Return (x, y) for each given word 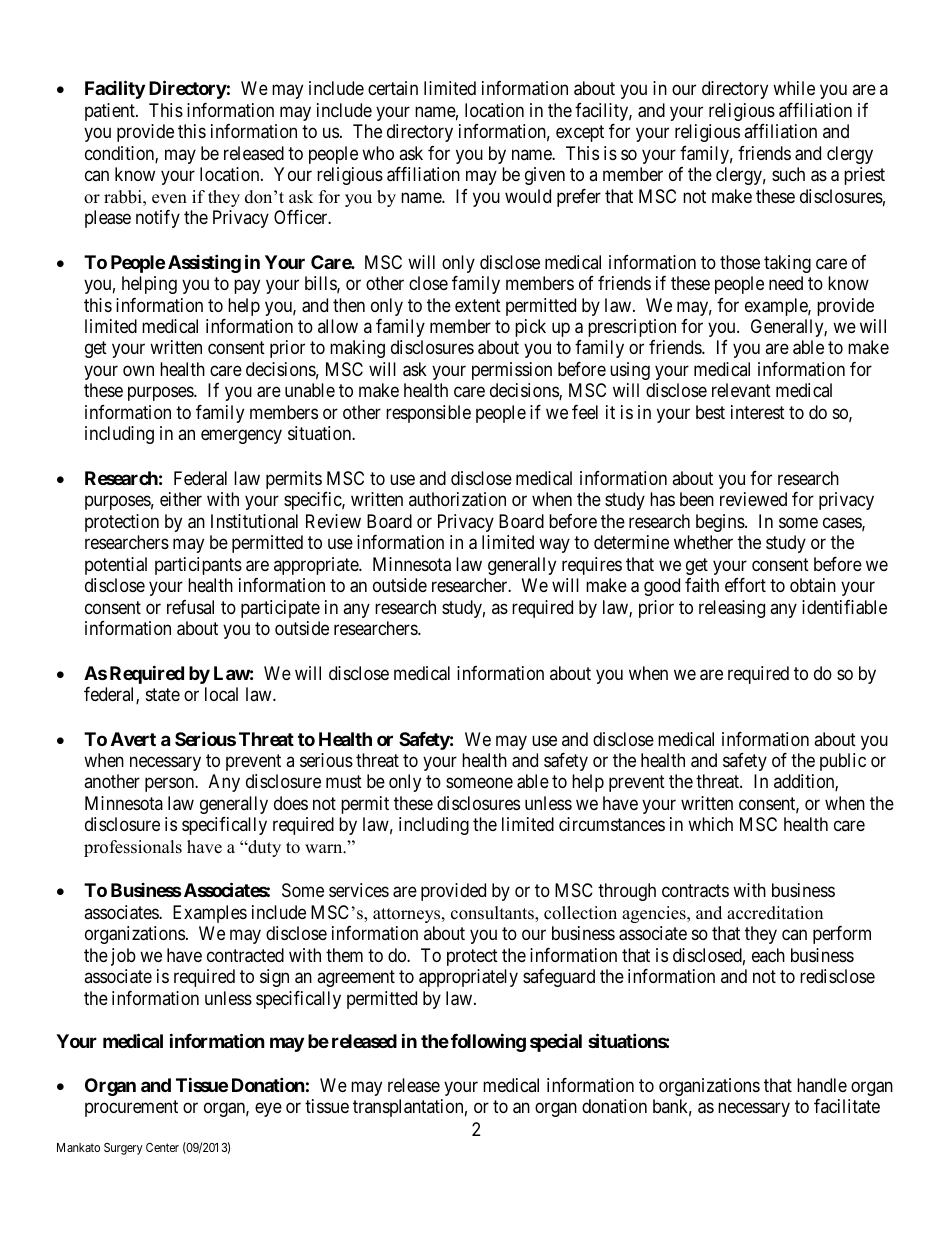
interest (758, 412)
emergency (241, 437)
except (580, 133)
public (843, 762)
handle (822, 1085)
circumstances (612, 824)
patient (111, 112)
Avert (133, 739)
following (488, 1042)
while (794, 88)
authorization (457, 499)
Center (162, 1147)
